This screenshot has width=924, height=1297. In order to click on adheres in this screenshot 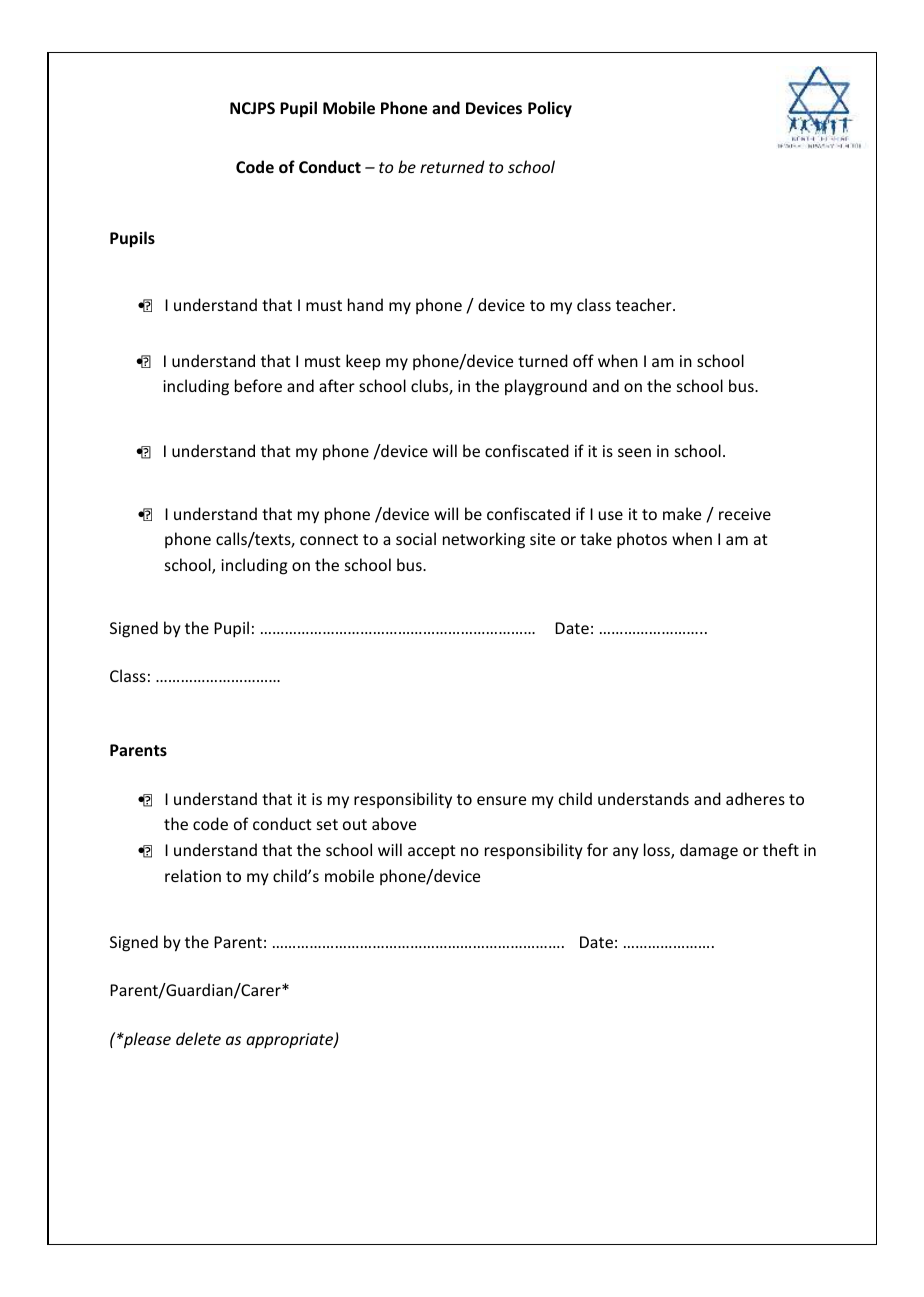, I will do `click(755, 798)`.
